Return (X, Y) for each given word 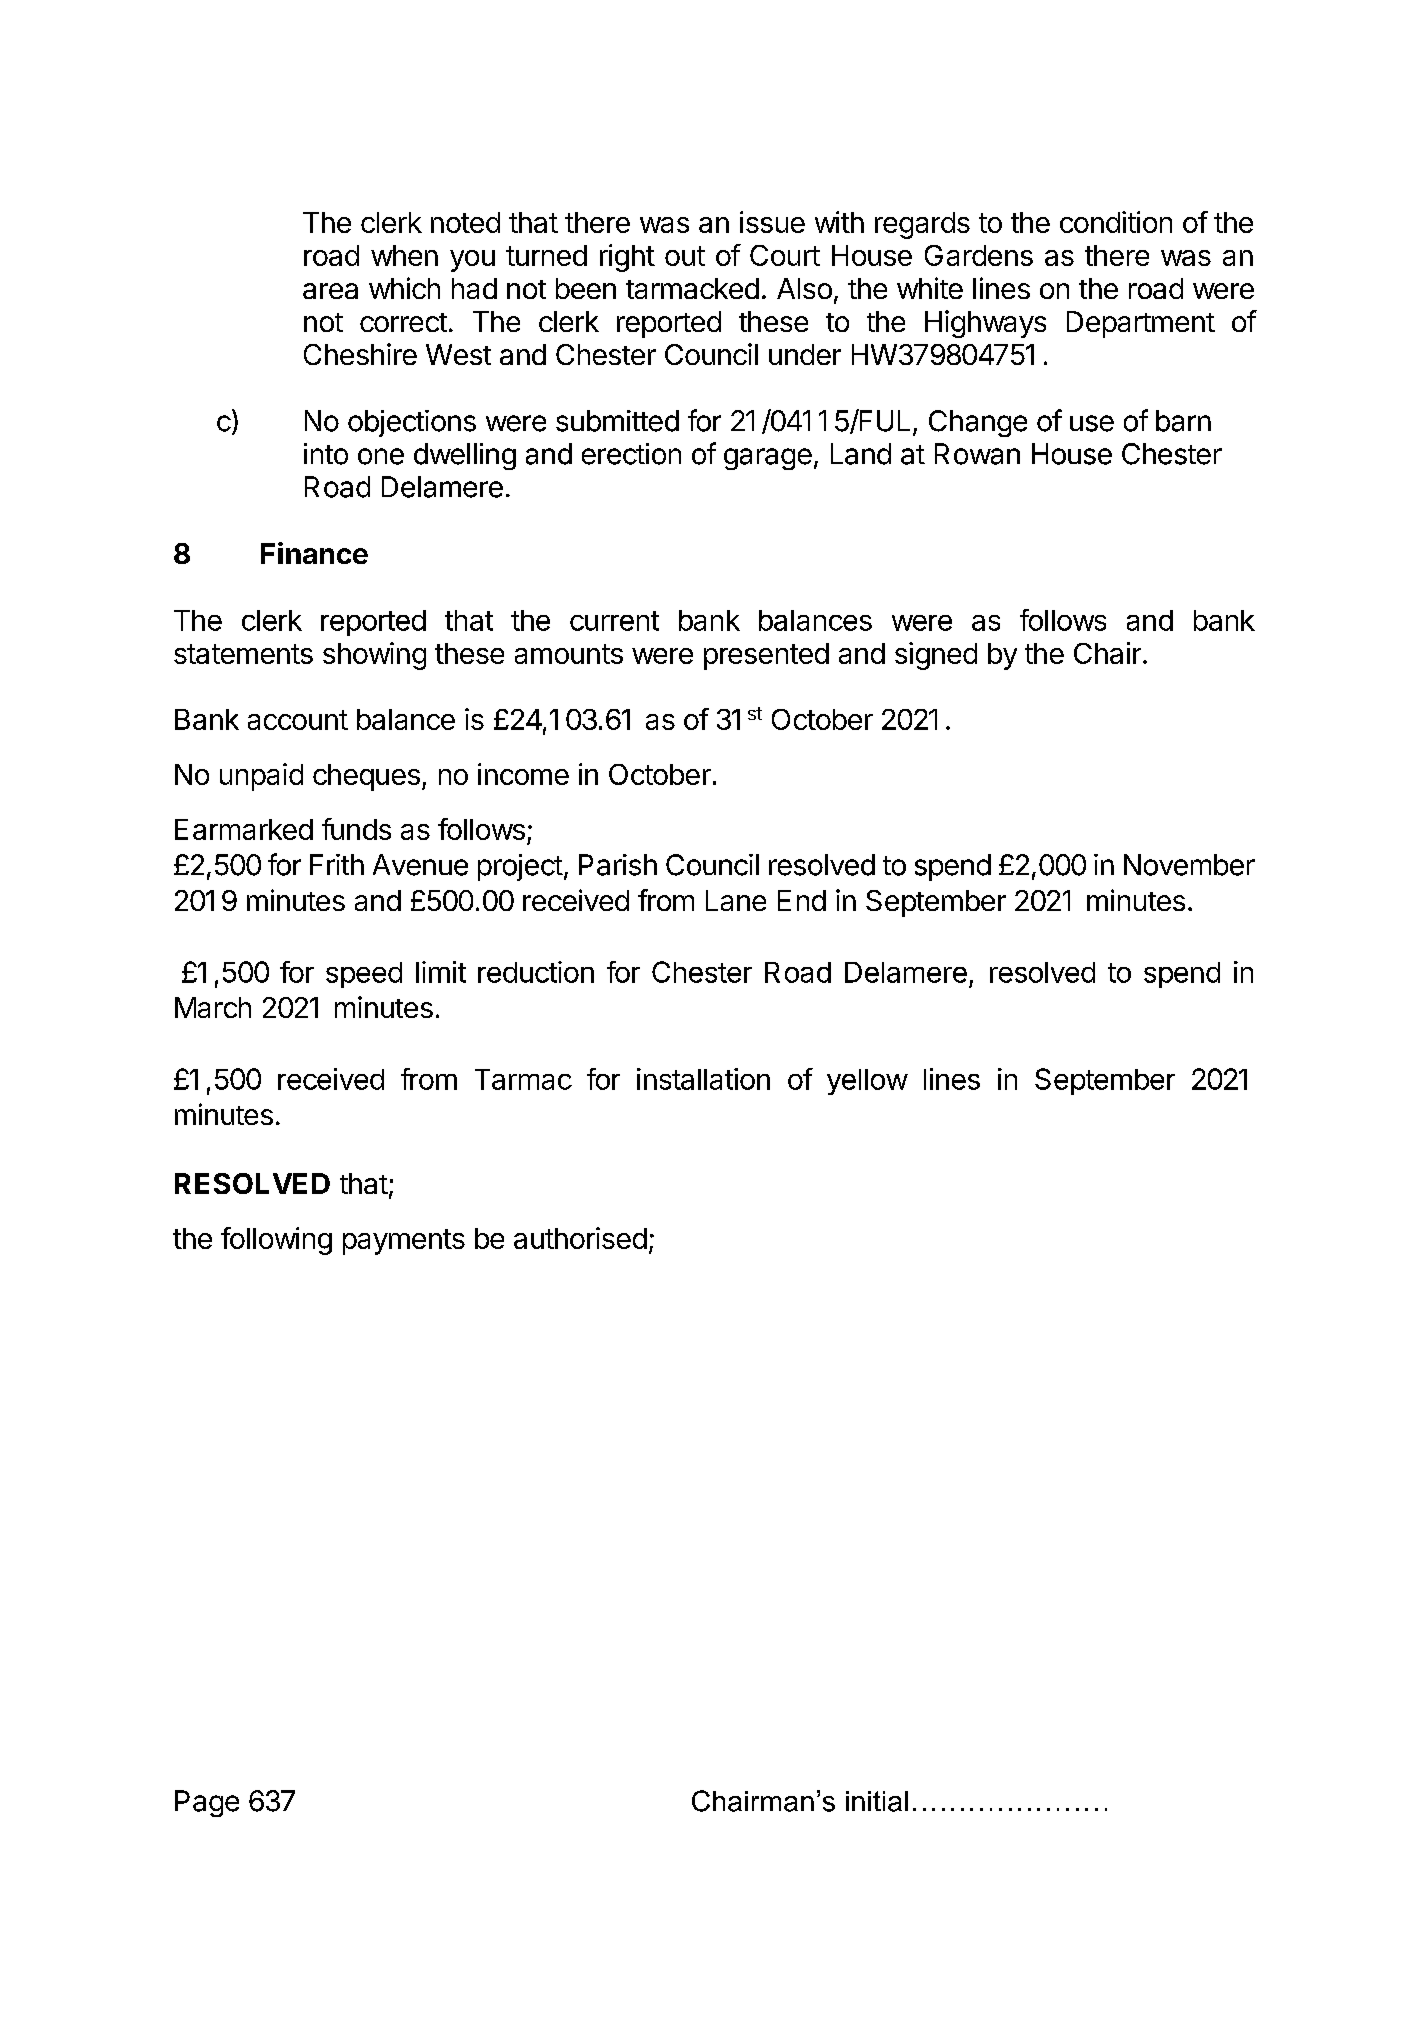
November (1189, 865)
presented (766, 656)
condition (1116, 222)
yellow (867, 1082)
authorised (580, 1238)
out (685, 256)
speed (364, 975)
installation (703, 1079)
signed (936, 656)
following (276, 1241)
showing (374, 656)
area (330, 291)
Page (207, 1803)
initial (877, 1801)
